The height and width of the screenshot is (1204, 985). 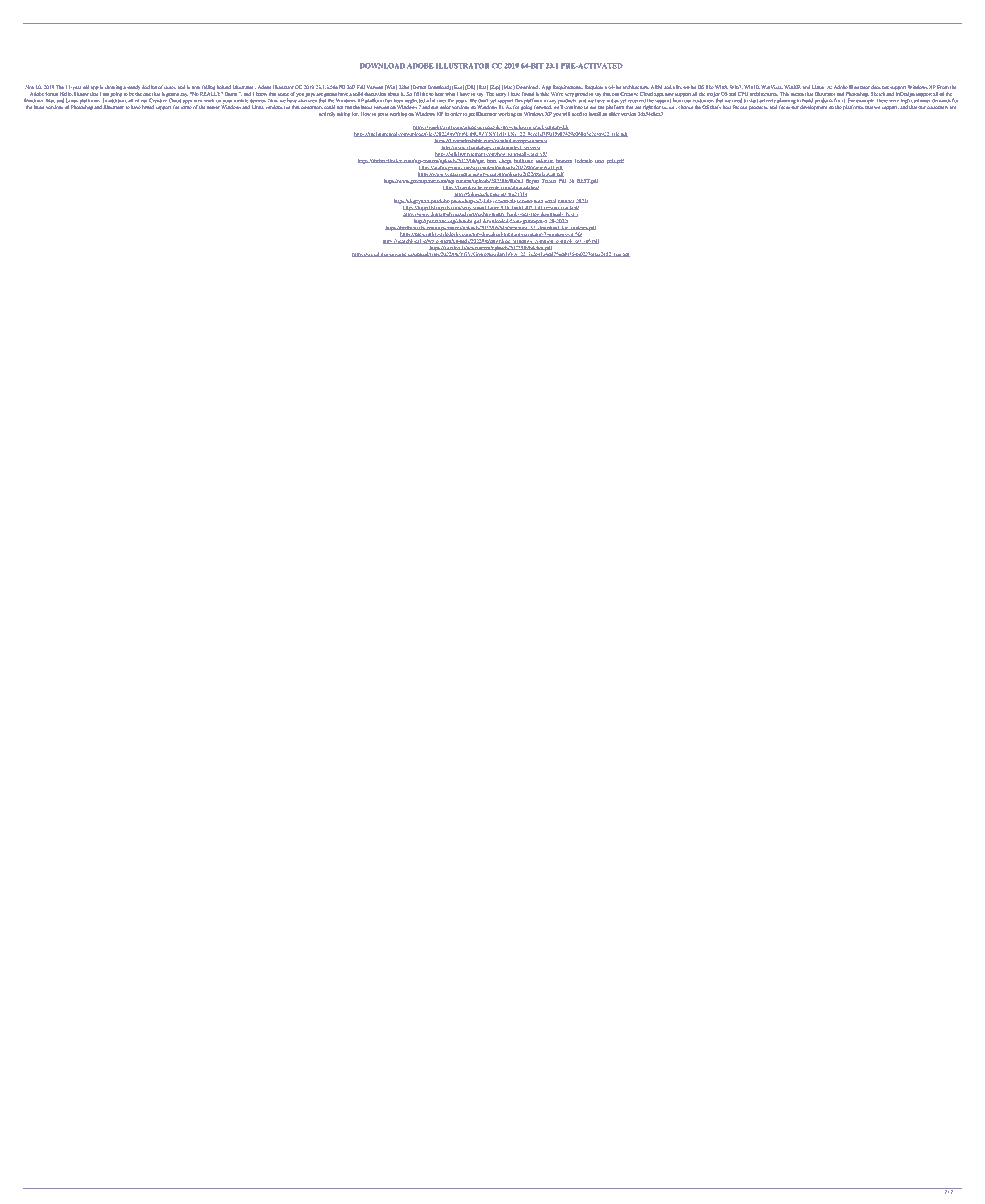 What do you see at coordinates (343, 114) in the screenshot?
I see `asking` at bounding box center [343, 114].
